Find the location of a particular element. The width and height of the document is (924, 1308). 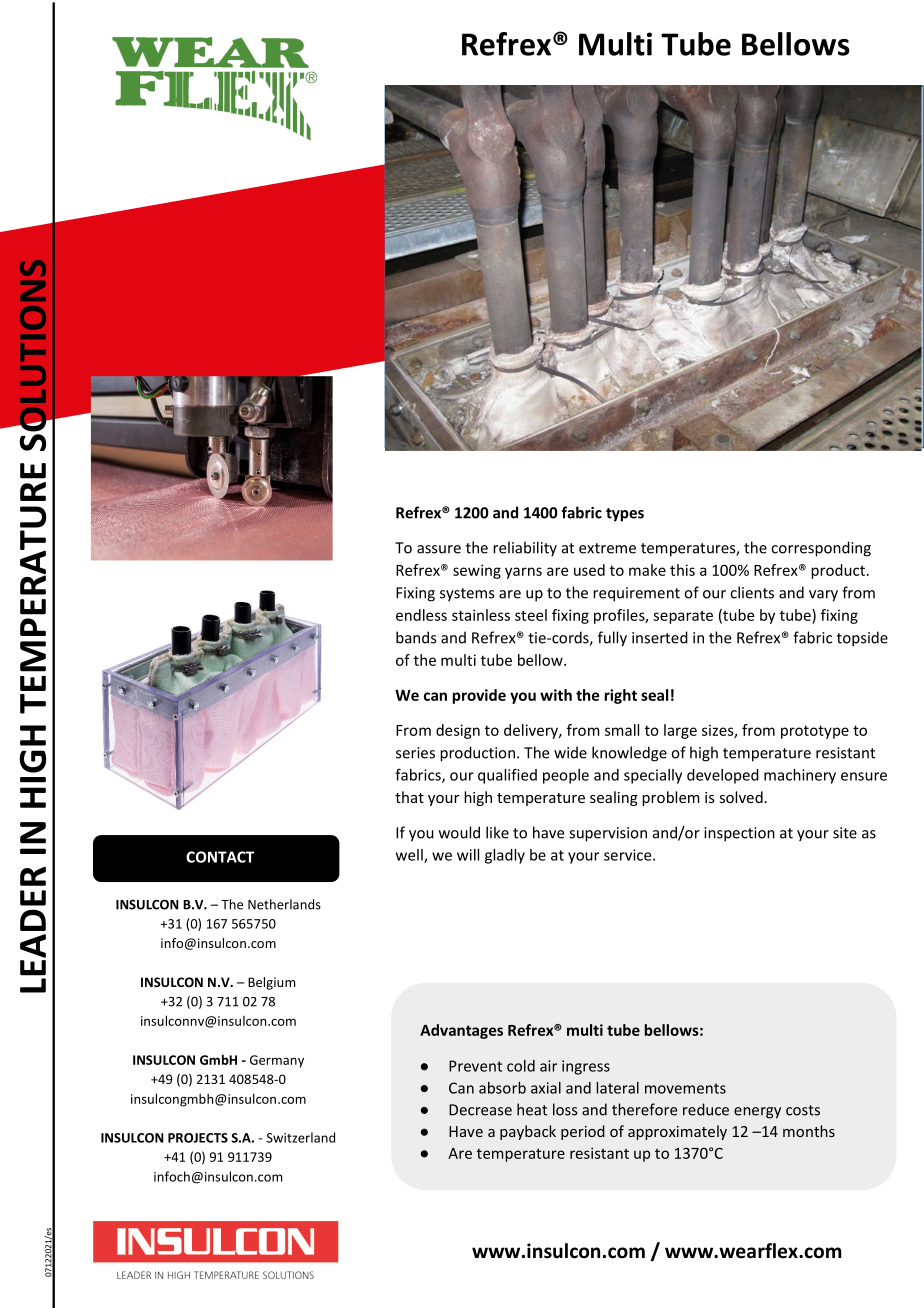

like is located at coordinates (497, 832).
